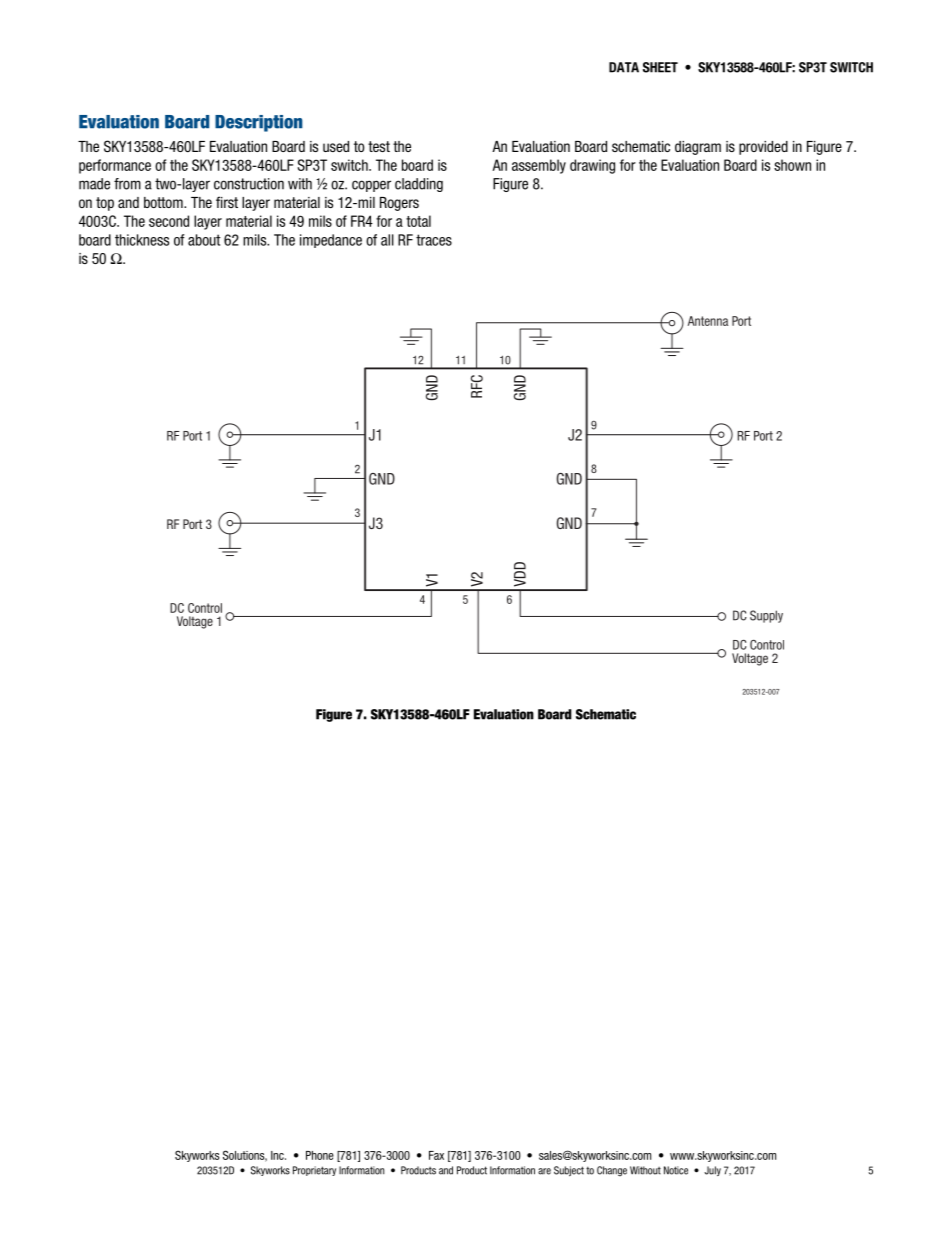 The height and width of the screenshot is (1233, 952). I want to click on test, so click(379, 146).
